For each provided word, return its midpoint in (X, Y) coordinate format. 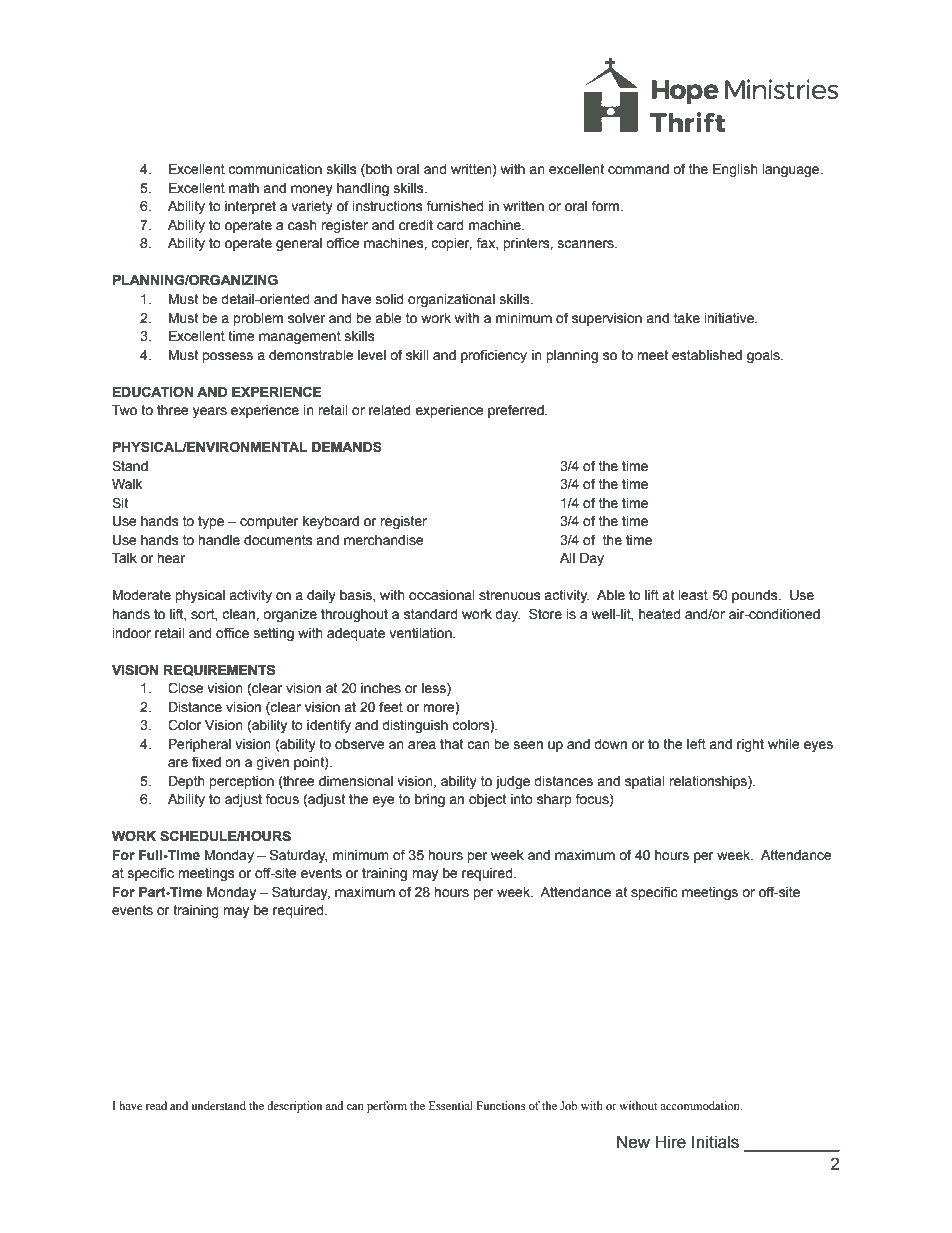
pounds (756, 596)
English (735, 170)
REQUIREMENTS (219, 670)
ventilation (421, 633)
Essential (451, 1105)
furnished (455, 206)
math (244, 188)
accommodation (701, 1105)
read (156, 1105)
